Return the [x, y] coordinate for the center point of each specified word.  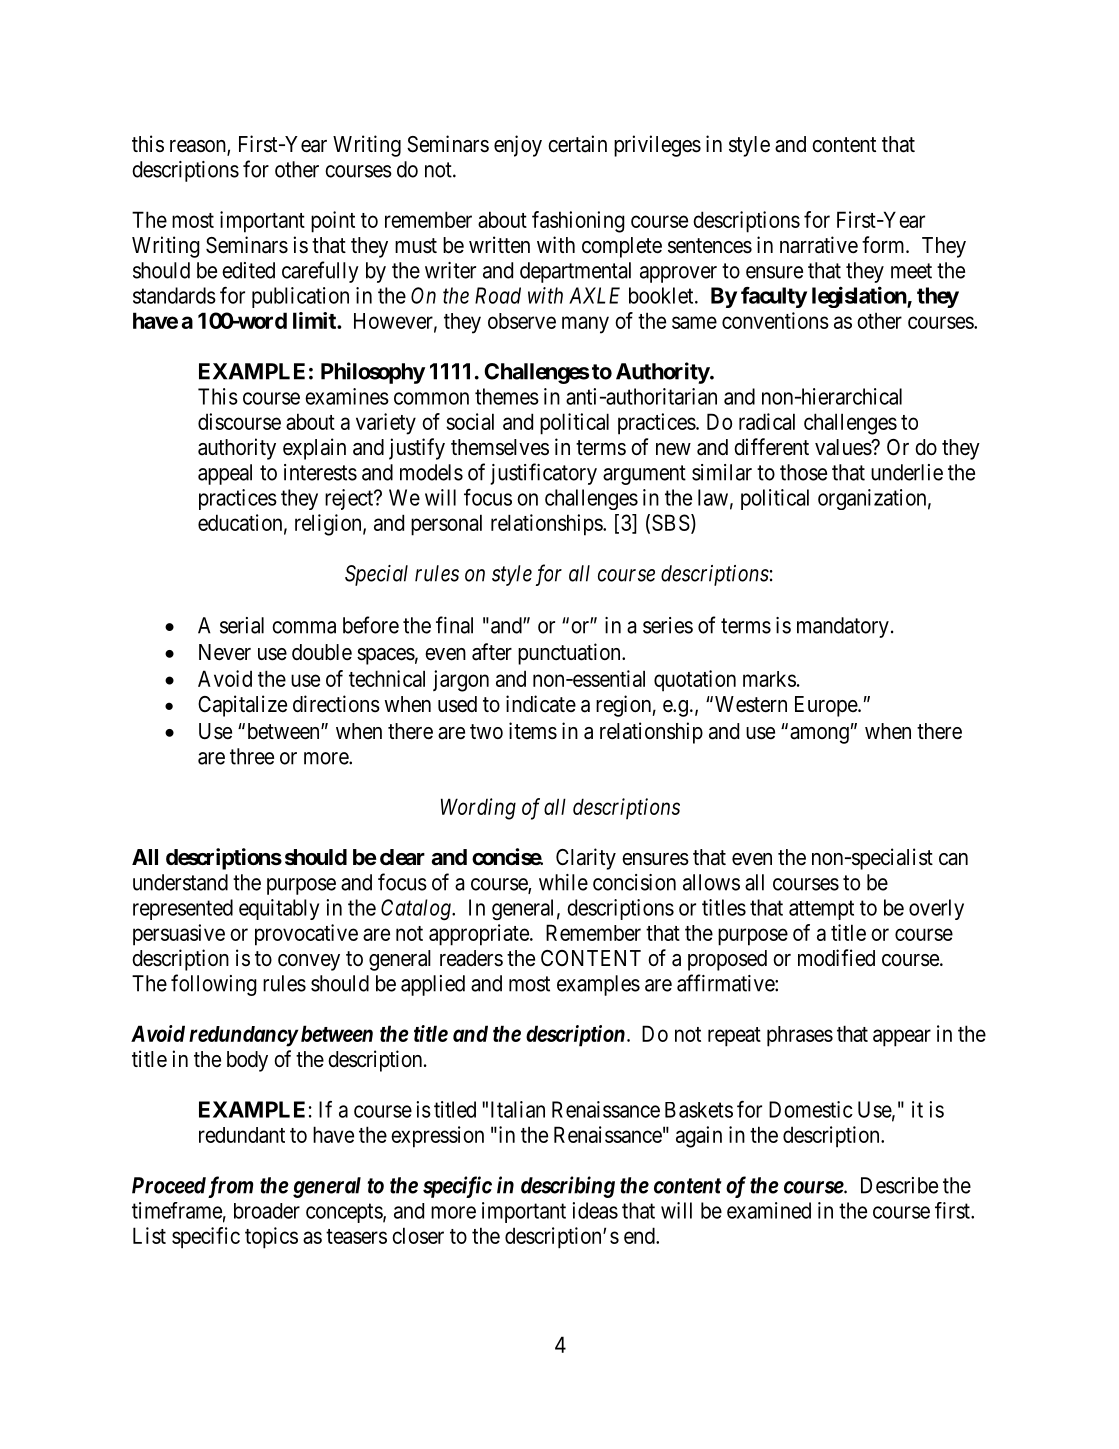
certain [577, 144]
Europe [827, 706]
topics [271, 1238]
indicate [541, 704]
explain [314, 449]
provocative [306, 935]
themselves [500, 447]
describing [568, 1187]
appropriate [479, 935]
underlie [907, 472]
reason [199, 147]
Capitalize [242, 706]
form [884, 244]
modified [836, 957]
